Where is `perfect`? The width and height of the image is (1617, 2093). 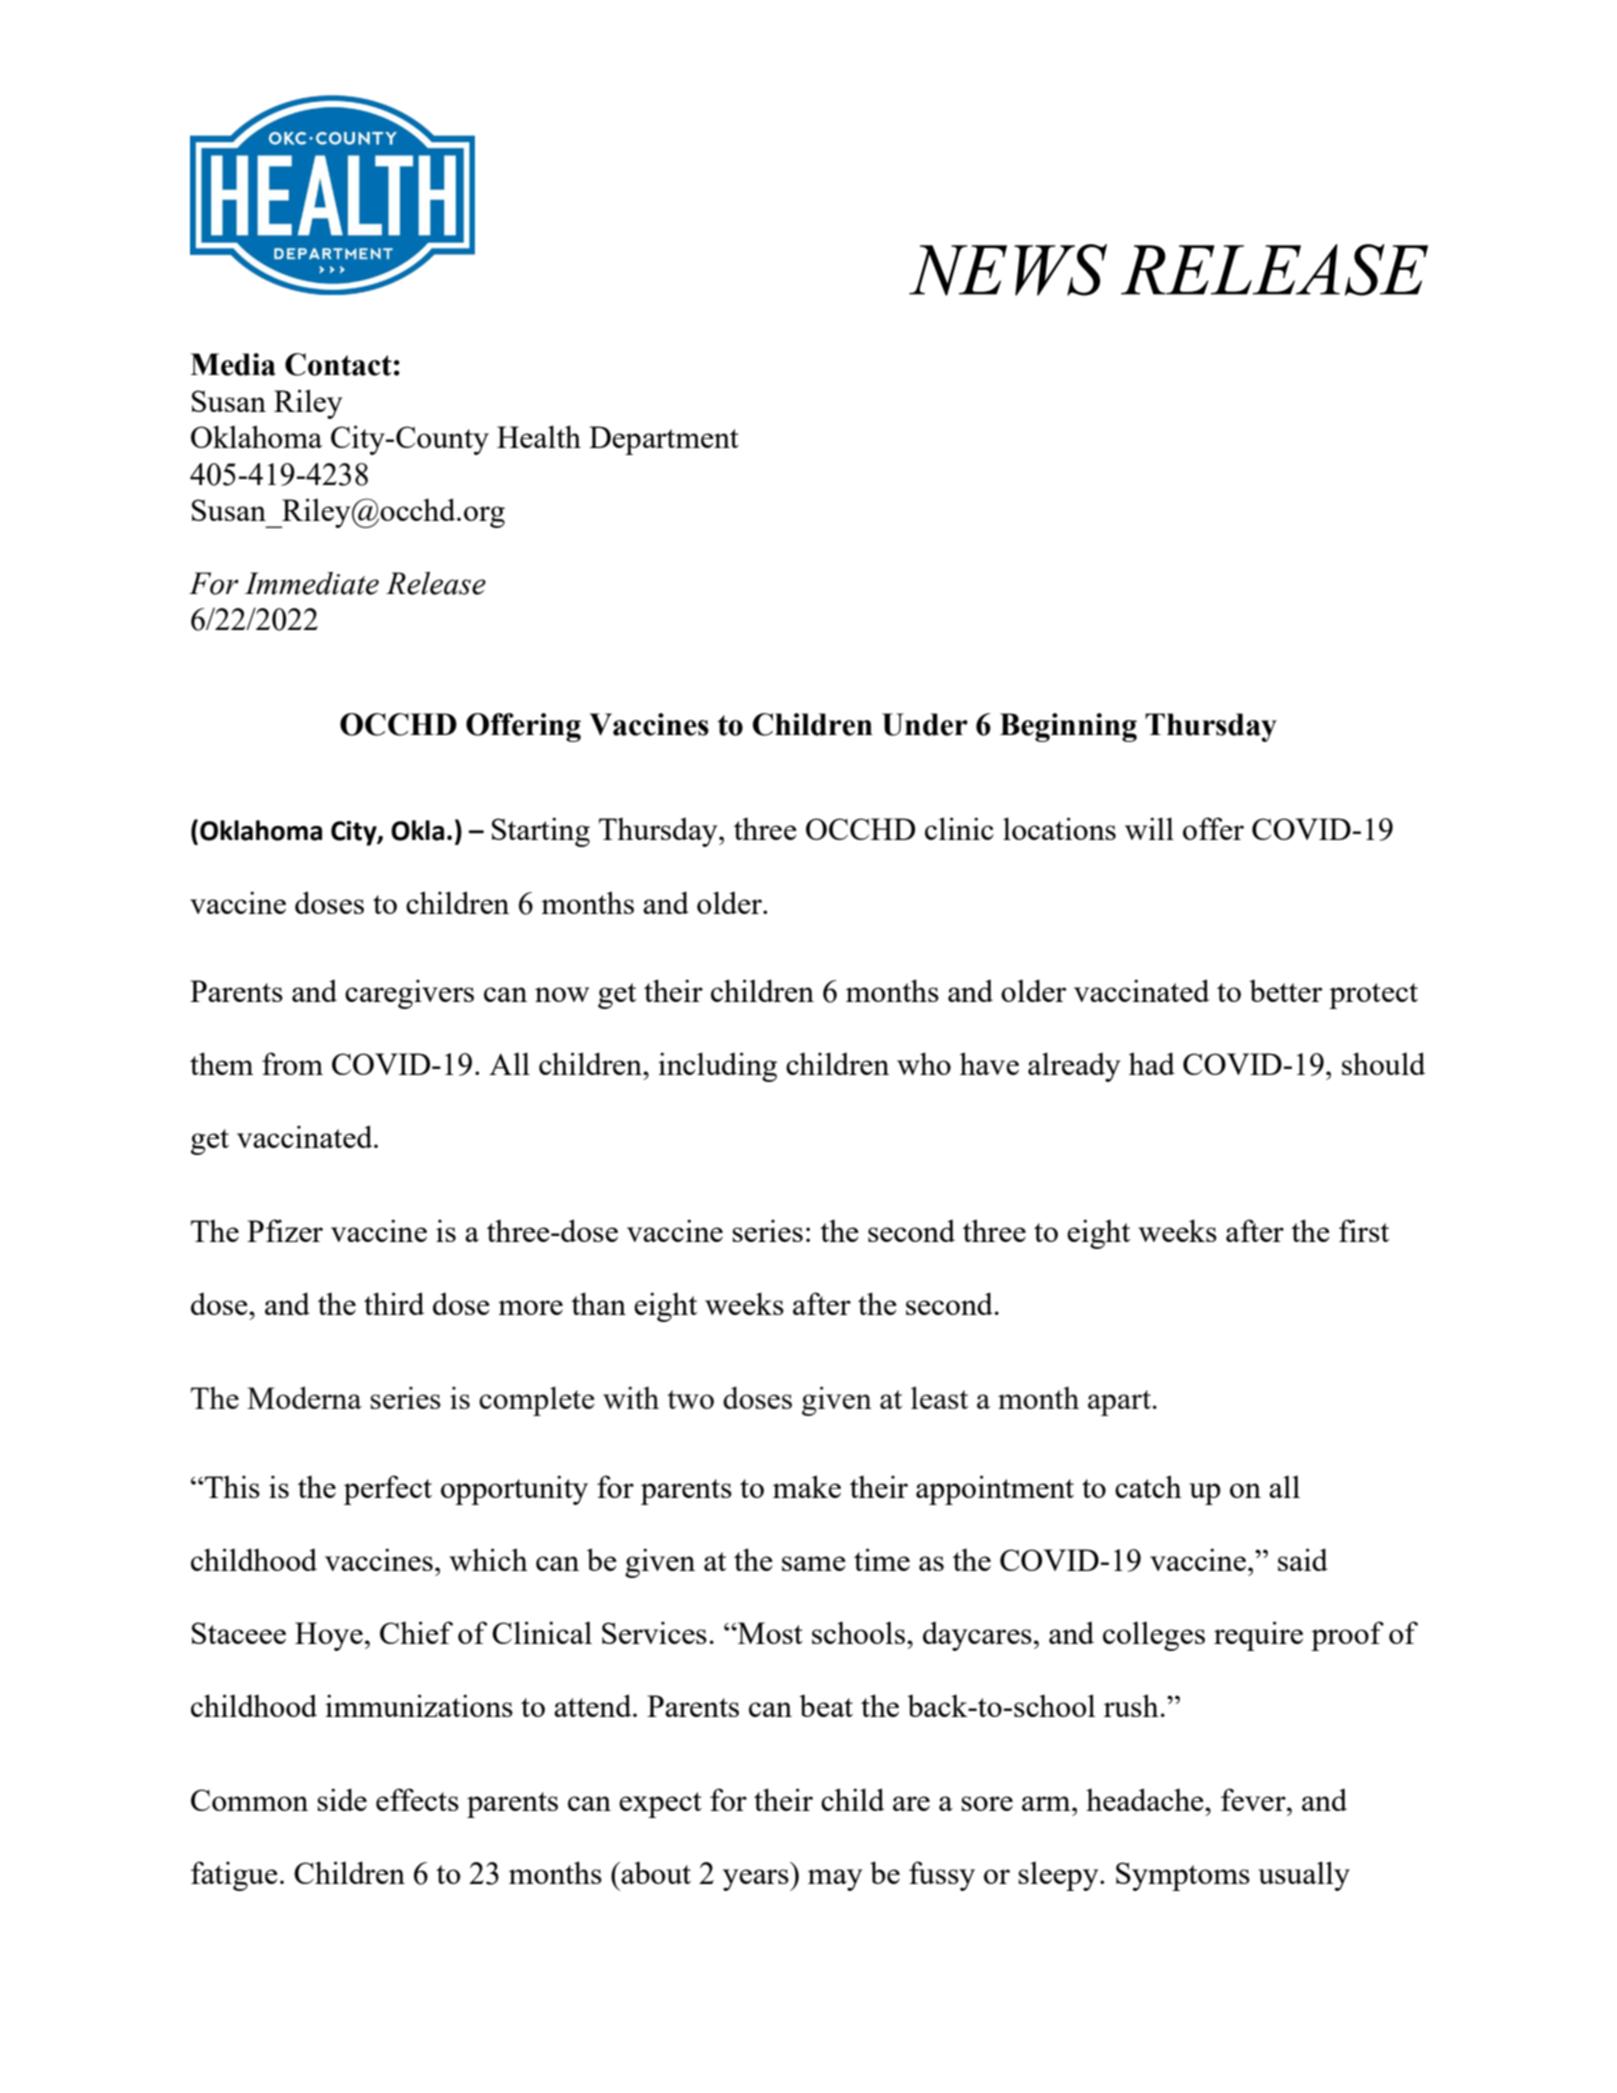
perfect is located at coordinates (388, 1490).
